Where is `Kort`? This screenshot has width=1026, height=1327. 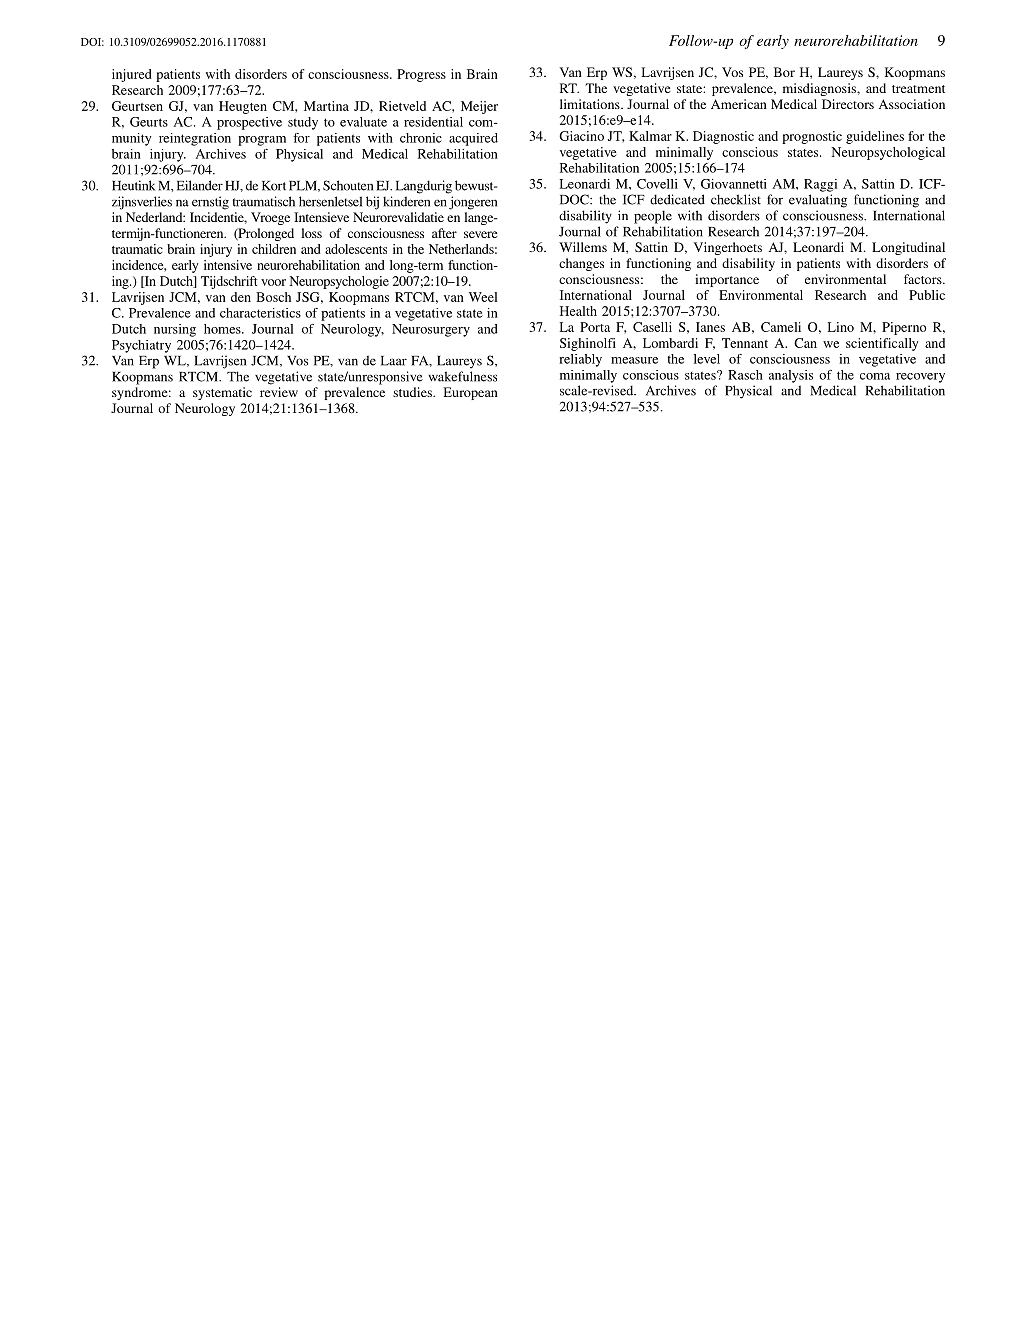
Kort is located at coordinates (274, 186).
